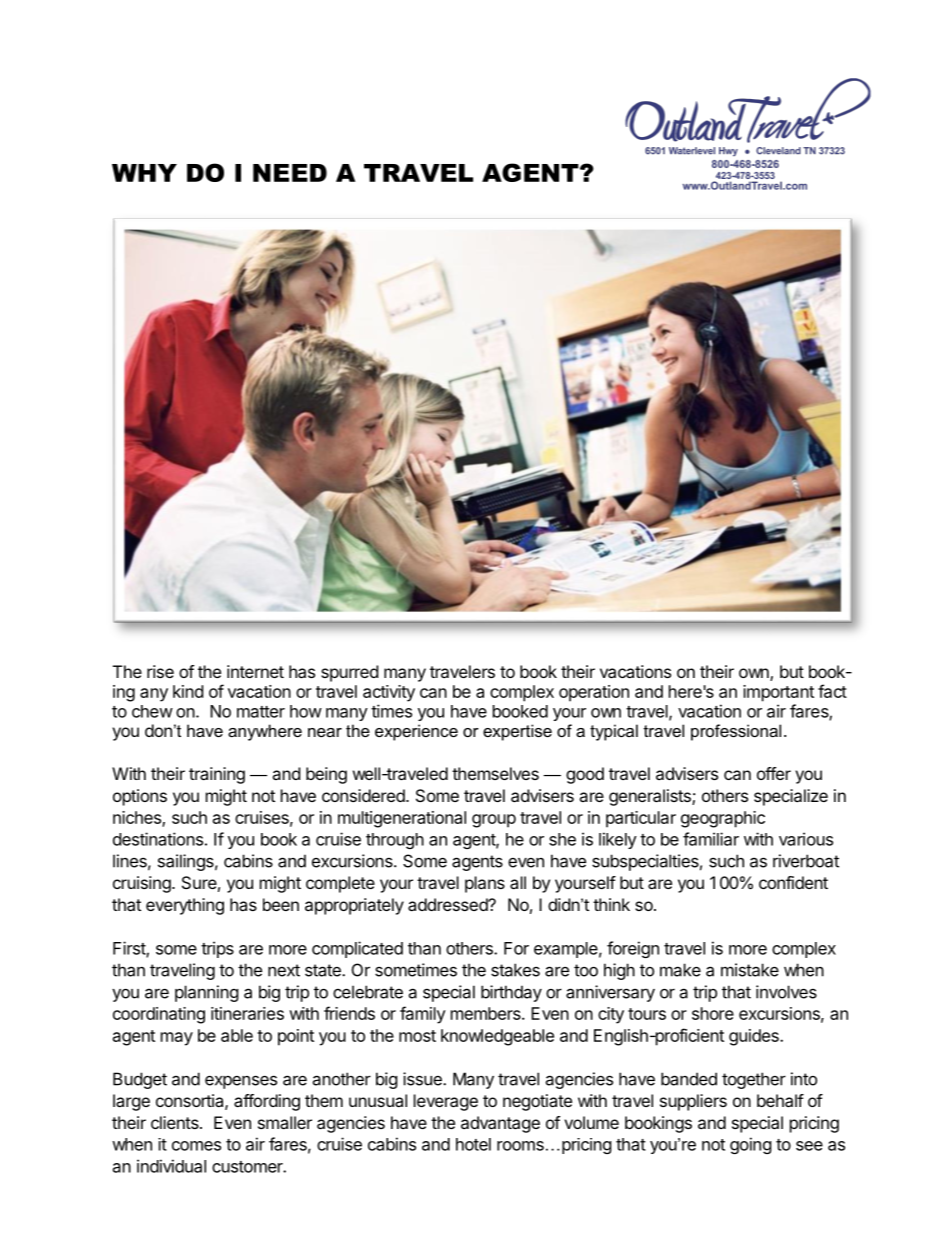  Describe the element at coordinates (736, 732) in the image. I see `professional` at that location.
